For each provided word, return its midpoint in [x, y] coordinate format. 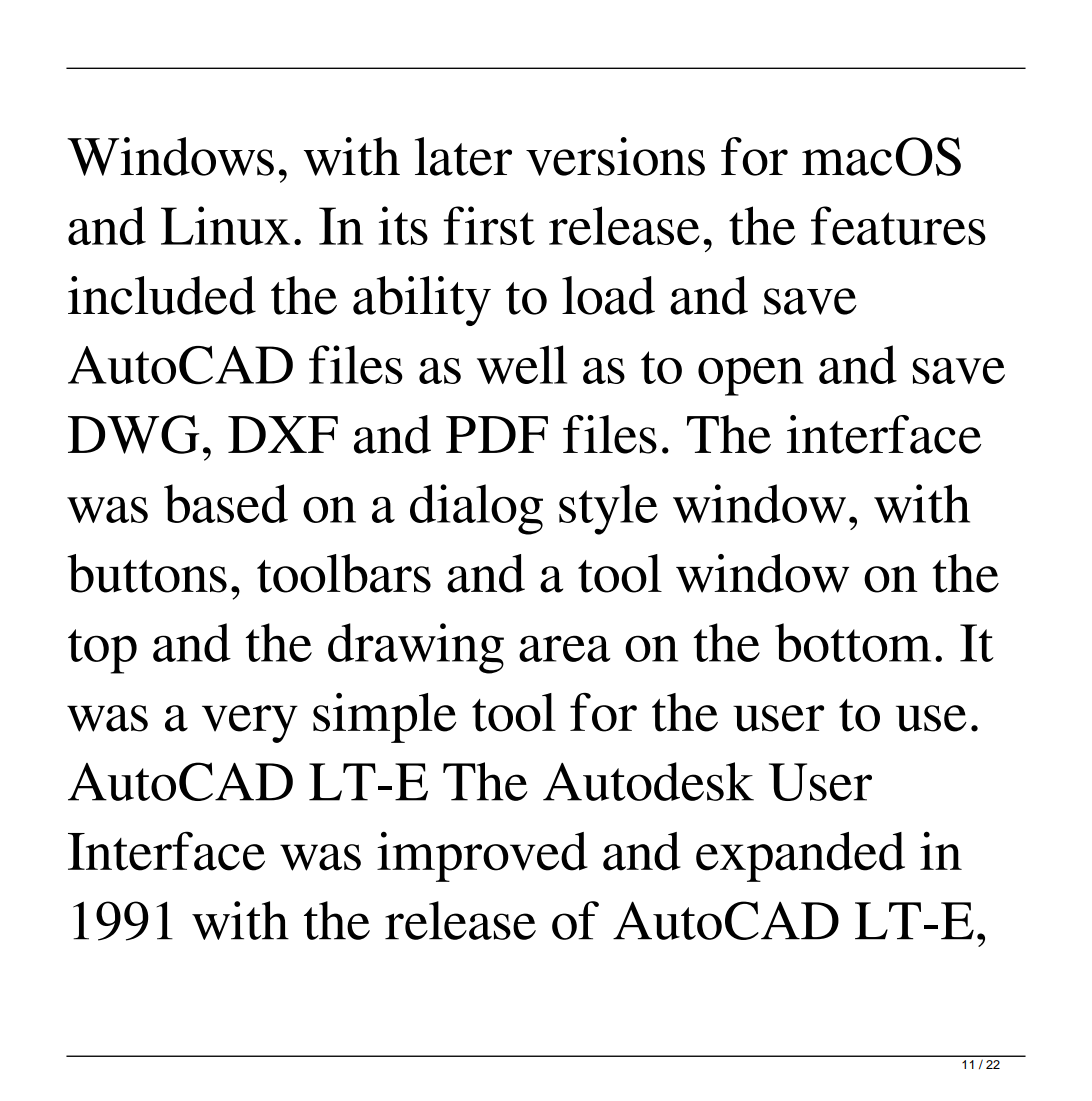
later [463, 156]
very [250, 724]
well [522, 364]
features [898, 225]
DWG [134, 434]
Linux [225, 225]
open [751, 377]
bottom [853, 642]
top [102, 651]
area [565, 648]
